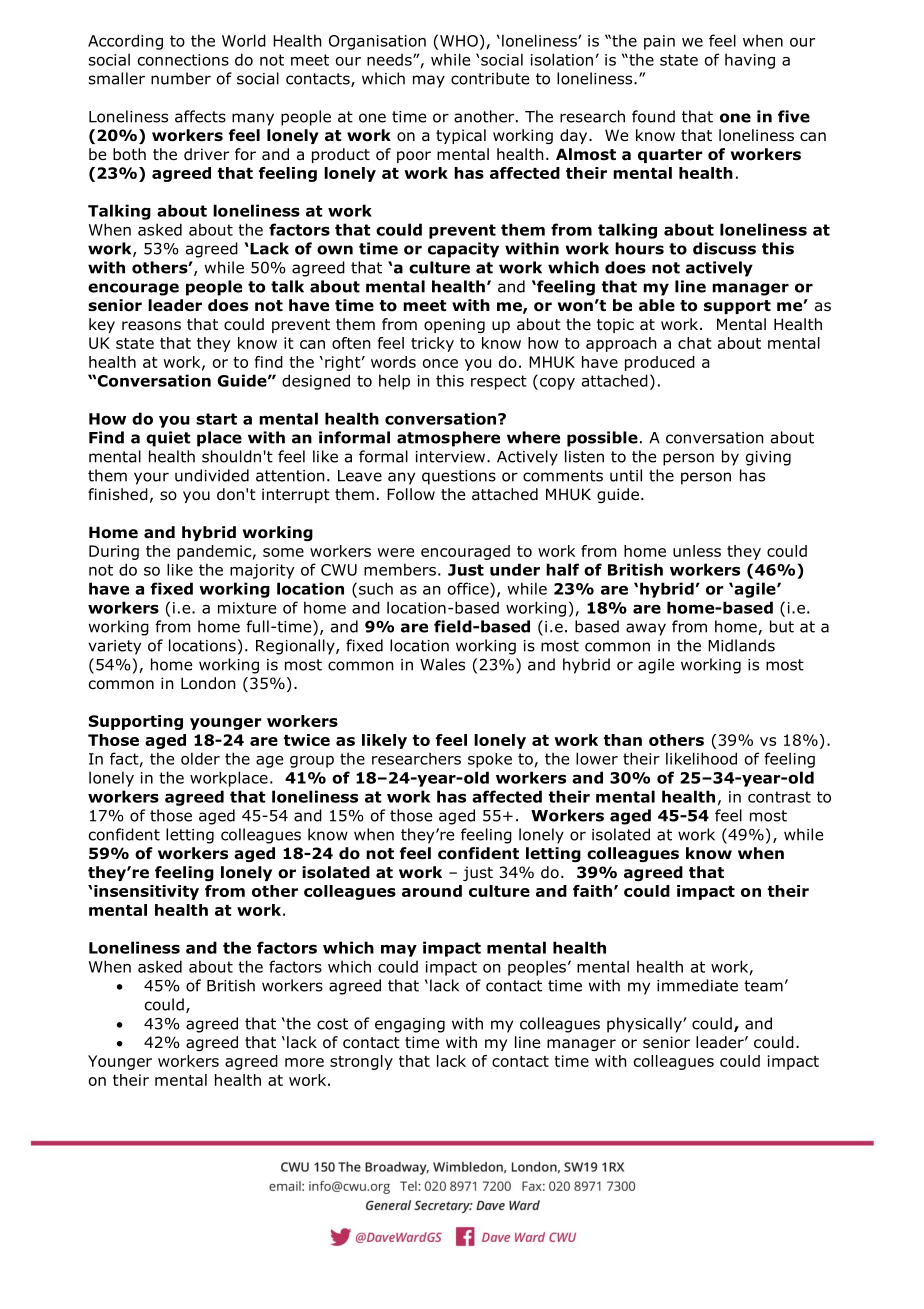 The width and height of the page is (924, 1309). I want to click on During, so click(114, 552).
